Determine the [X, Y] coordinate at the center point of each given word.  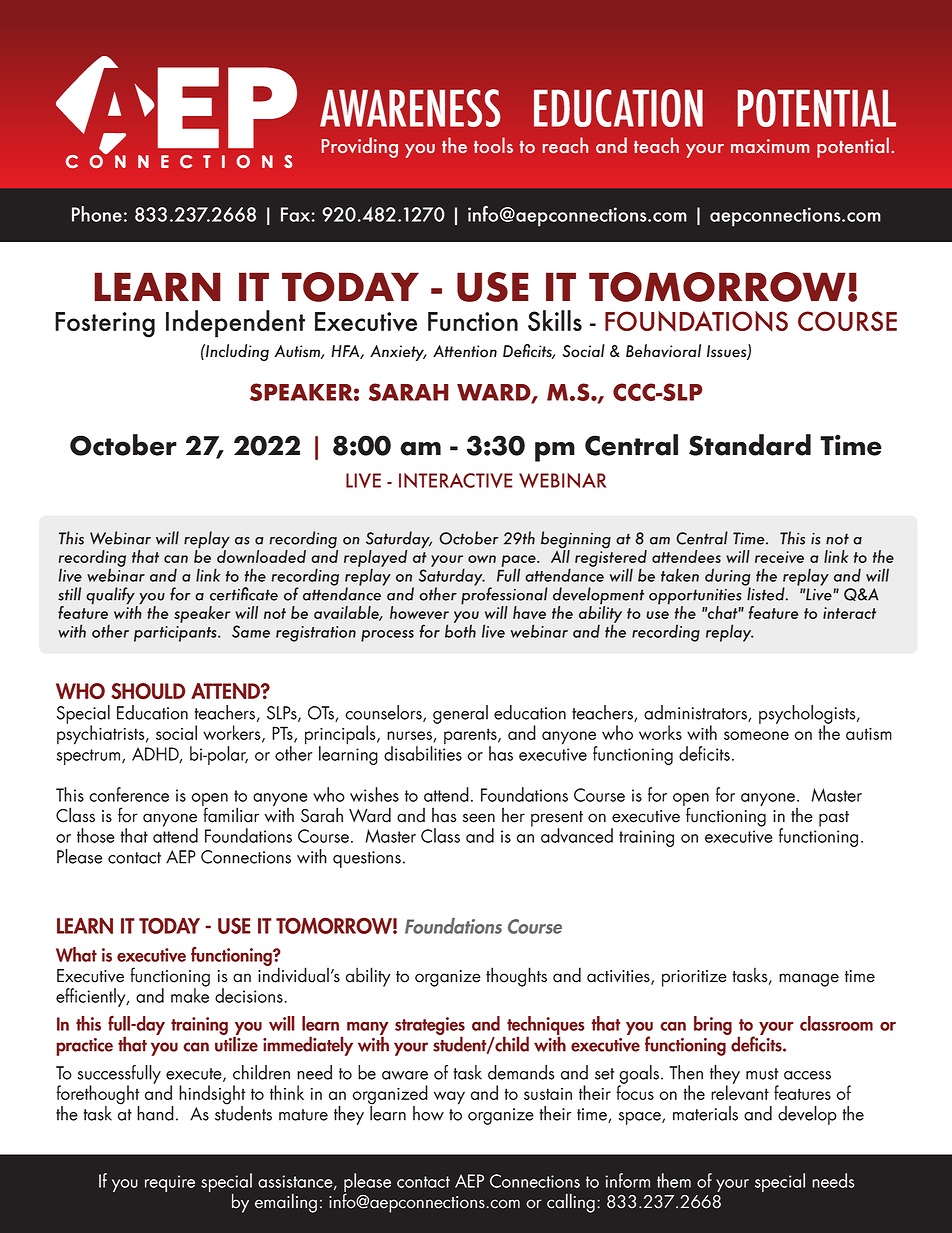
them [674, 1180]
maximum [770, 146]
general [460, 714]
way [449, 1098]
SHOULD [148, 691]
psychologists [808, 715]
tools [493, 145]
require [170, 1183]
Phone [97, 214]
